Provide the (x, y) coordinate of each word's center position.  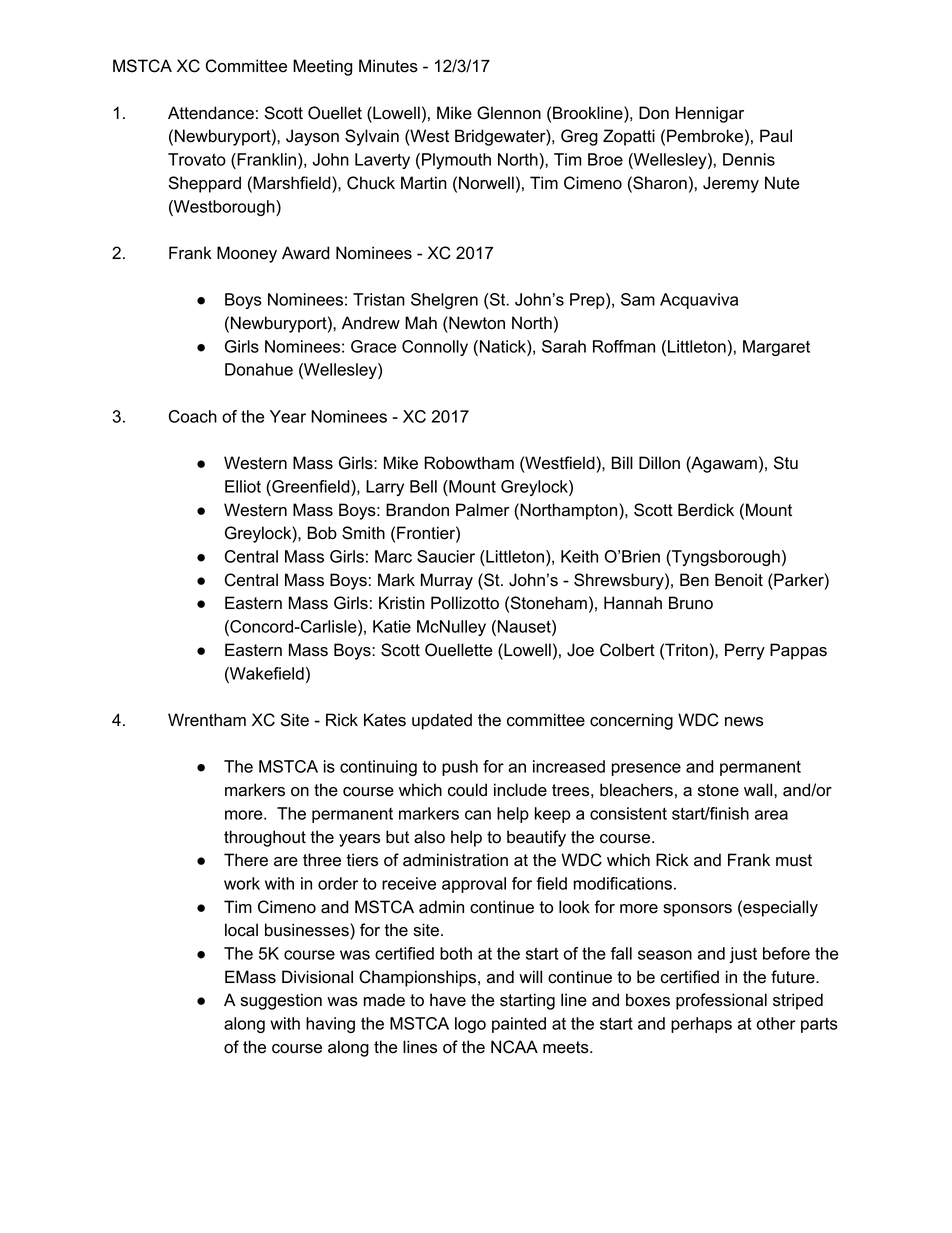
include (520, 790)
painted (519, 1025)
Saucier (446, 556)
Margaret (776, 348)
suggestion (281, 1001)
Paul (776, 136)
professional (721, 1001)
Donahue (259, 369)
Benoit (739, 580)
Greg (579, 137)
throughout (265, 838)
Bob (322, 533)
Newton (476, 323)
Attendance (211, 113)
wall (759, 790)
